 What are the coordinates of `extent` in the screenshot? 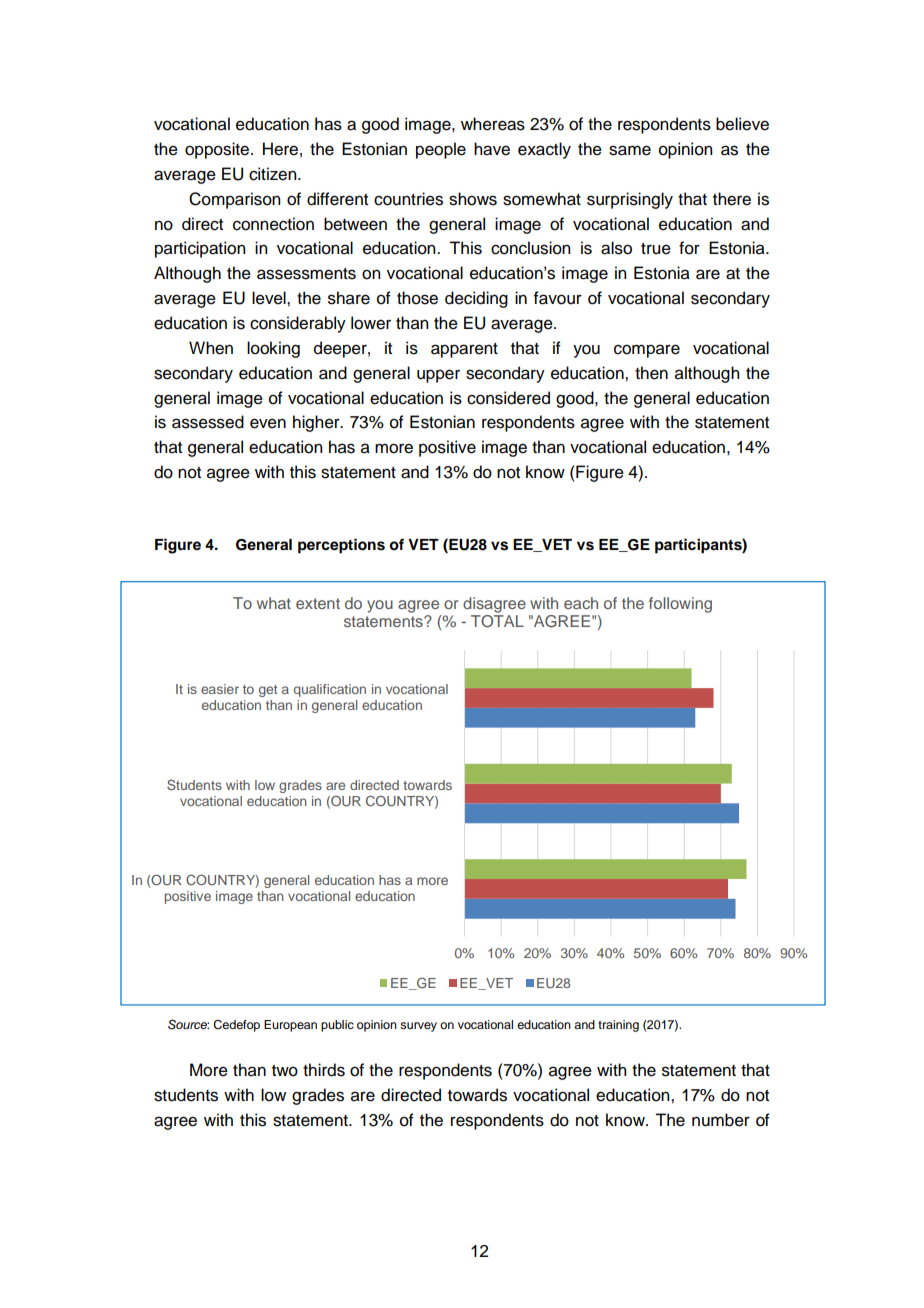 It's located at (318, 603).
